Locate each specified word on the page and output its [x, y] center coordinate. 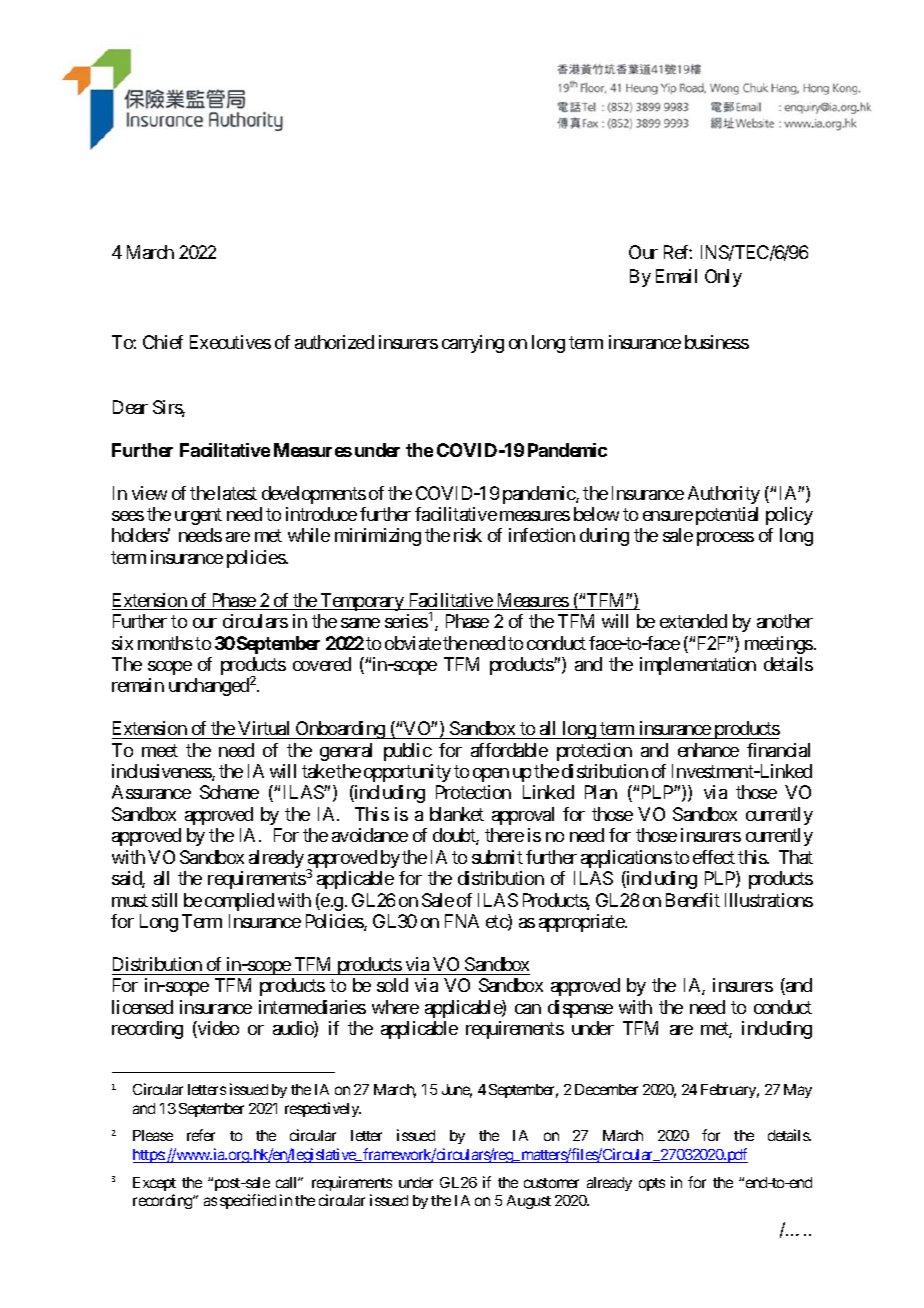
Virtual [263, 728]
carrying [473, 344]
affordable [509, 750]
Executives [230, 342]
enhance [708, 750]
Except [154, 1184]
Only [723, 278]
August [529, 1202]
